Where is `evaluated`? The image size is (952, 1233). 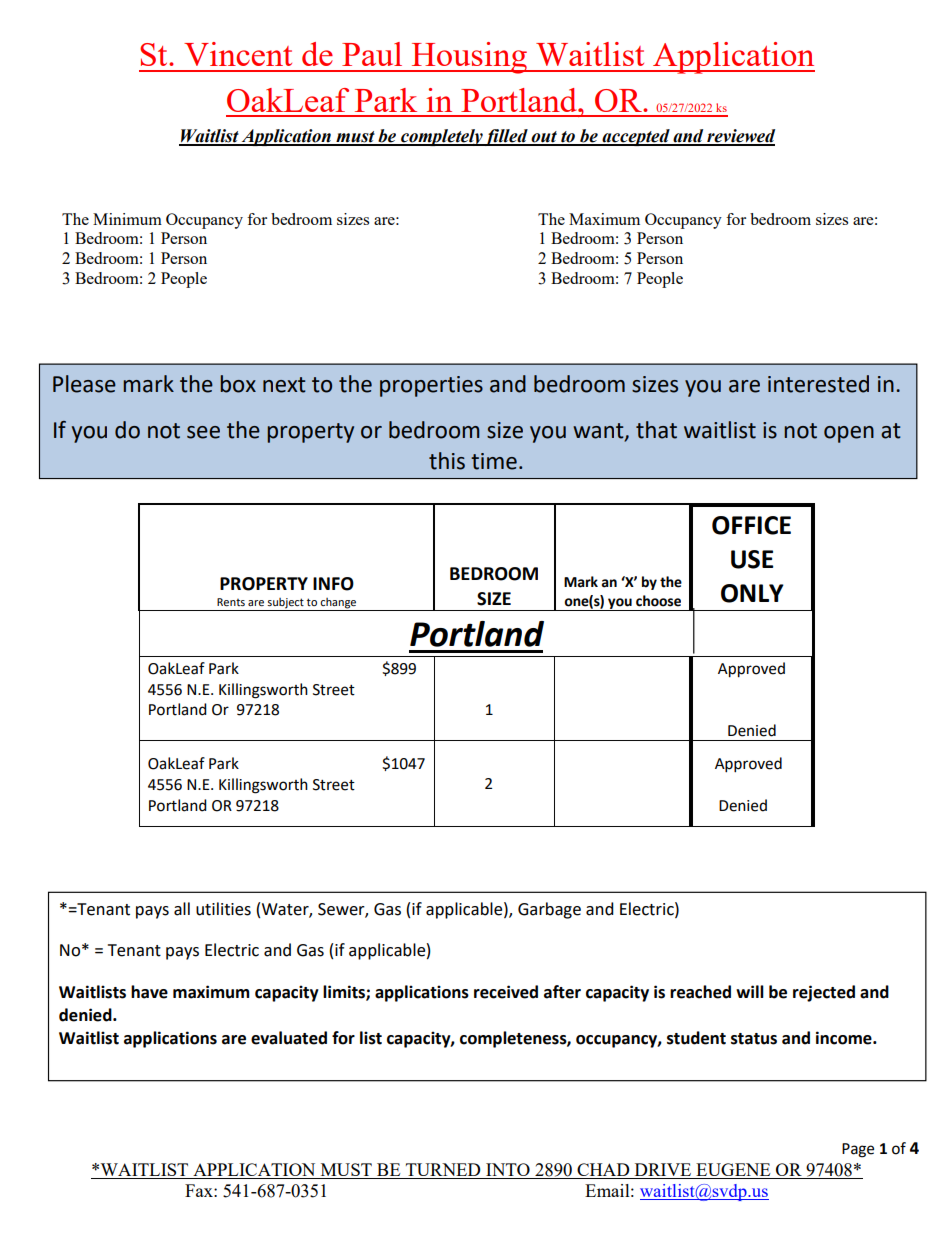
evaluated is located at coordinates (289, 1038).
